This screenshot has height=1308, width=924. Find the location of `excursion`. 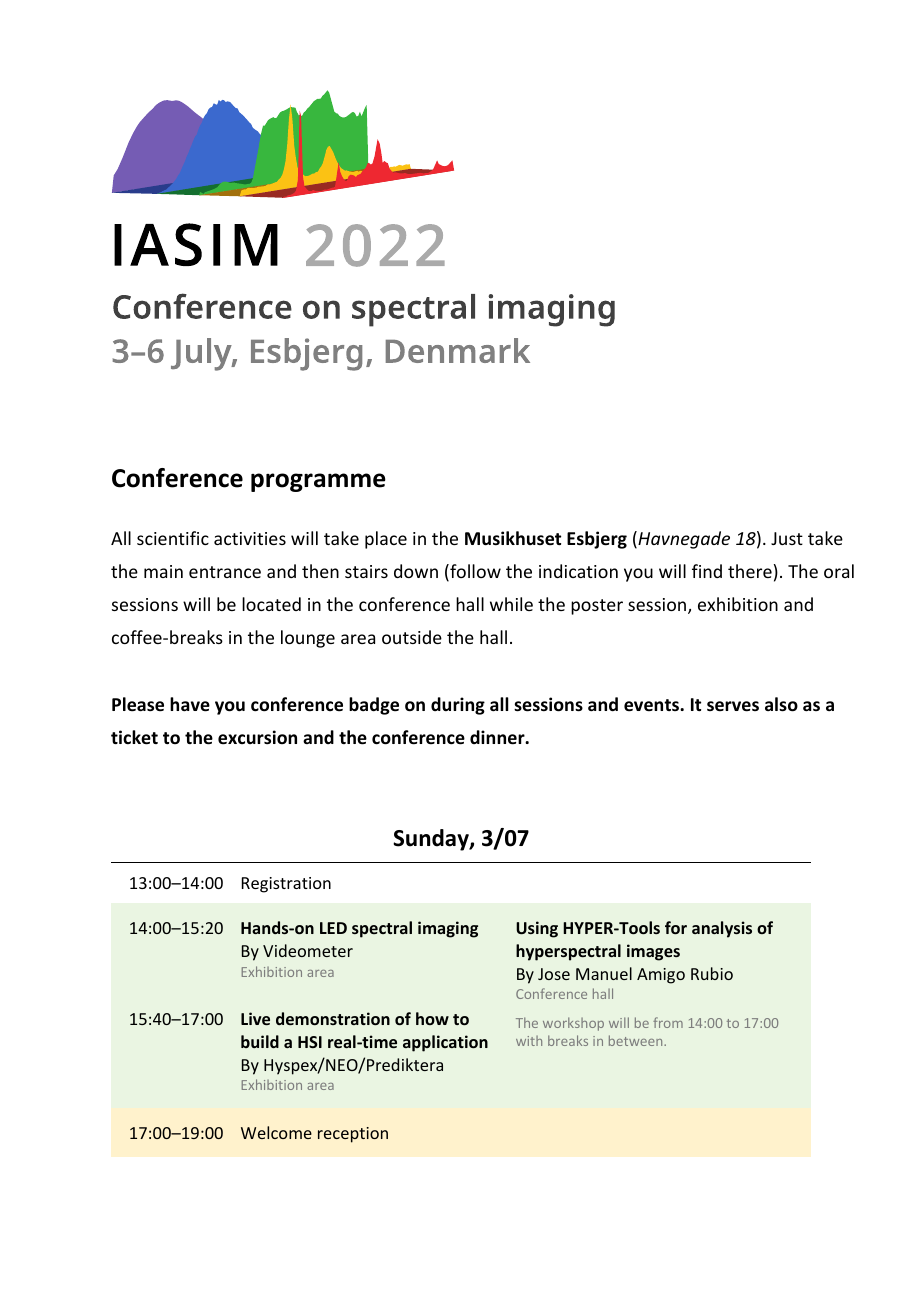

excursion is located at coordinates (257, 737).
